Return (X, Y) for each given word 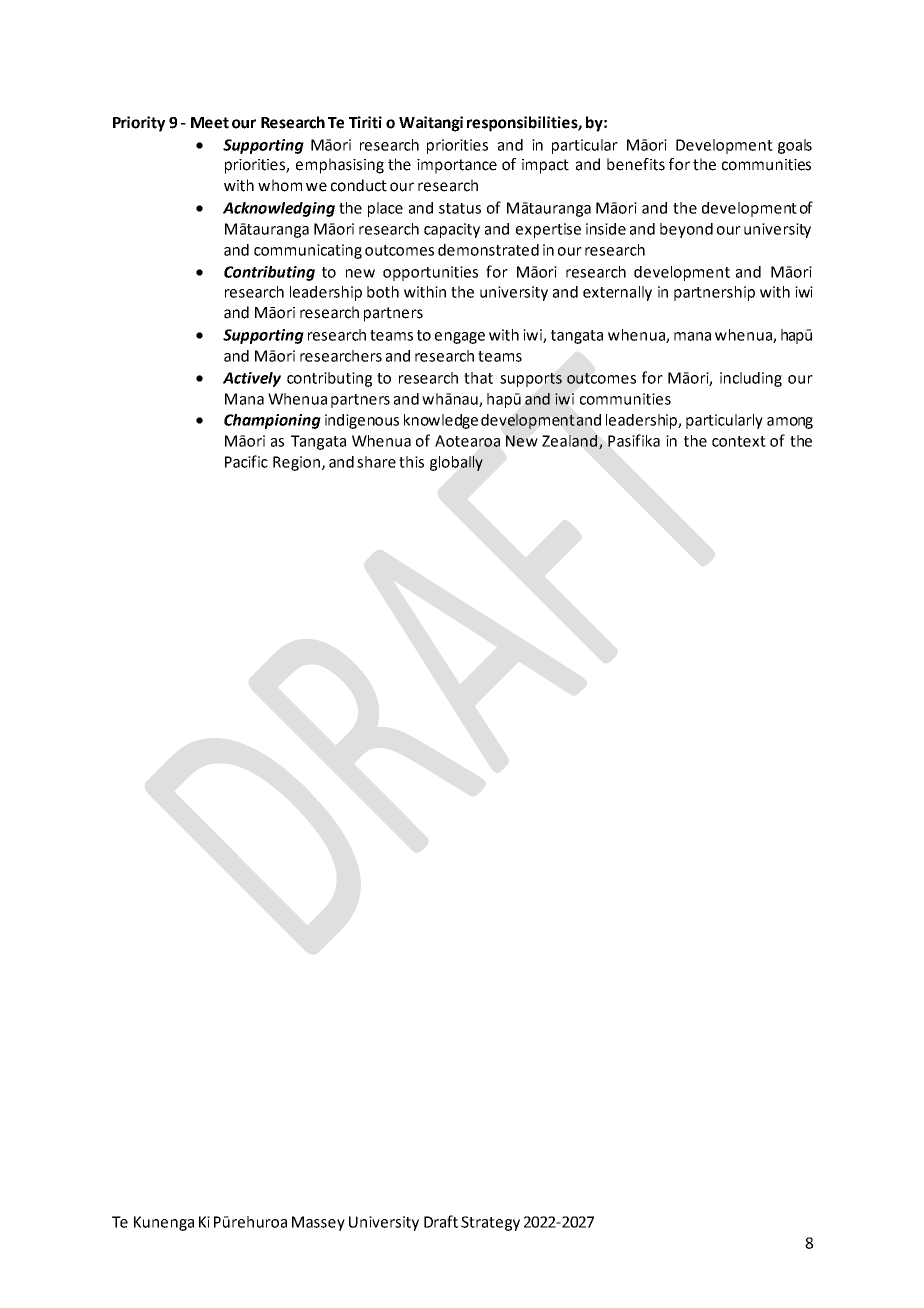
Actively (252, 379)
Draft (441, 1221)
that (478, 378)
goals (795, 146)
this (411, 462)
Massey (318, 1223)
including (751, 379)
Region (296, 463)
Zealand (569, 441)
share (376, 462)
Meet (210, 123)
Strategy (490, 1223)
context (739, 441)
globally (456, 463)
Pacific (246, 461)
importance (457, 166)
